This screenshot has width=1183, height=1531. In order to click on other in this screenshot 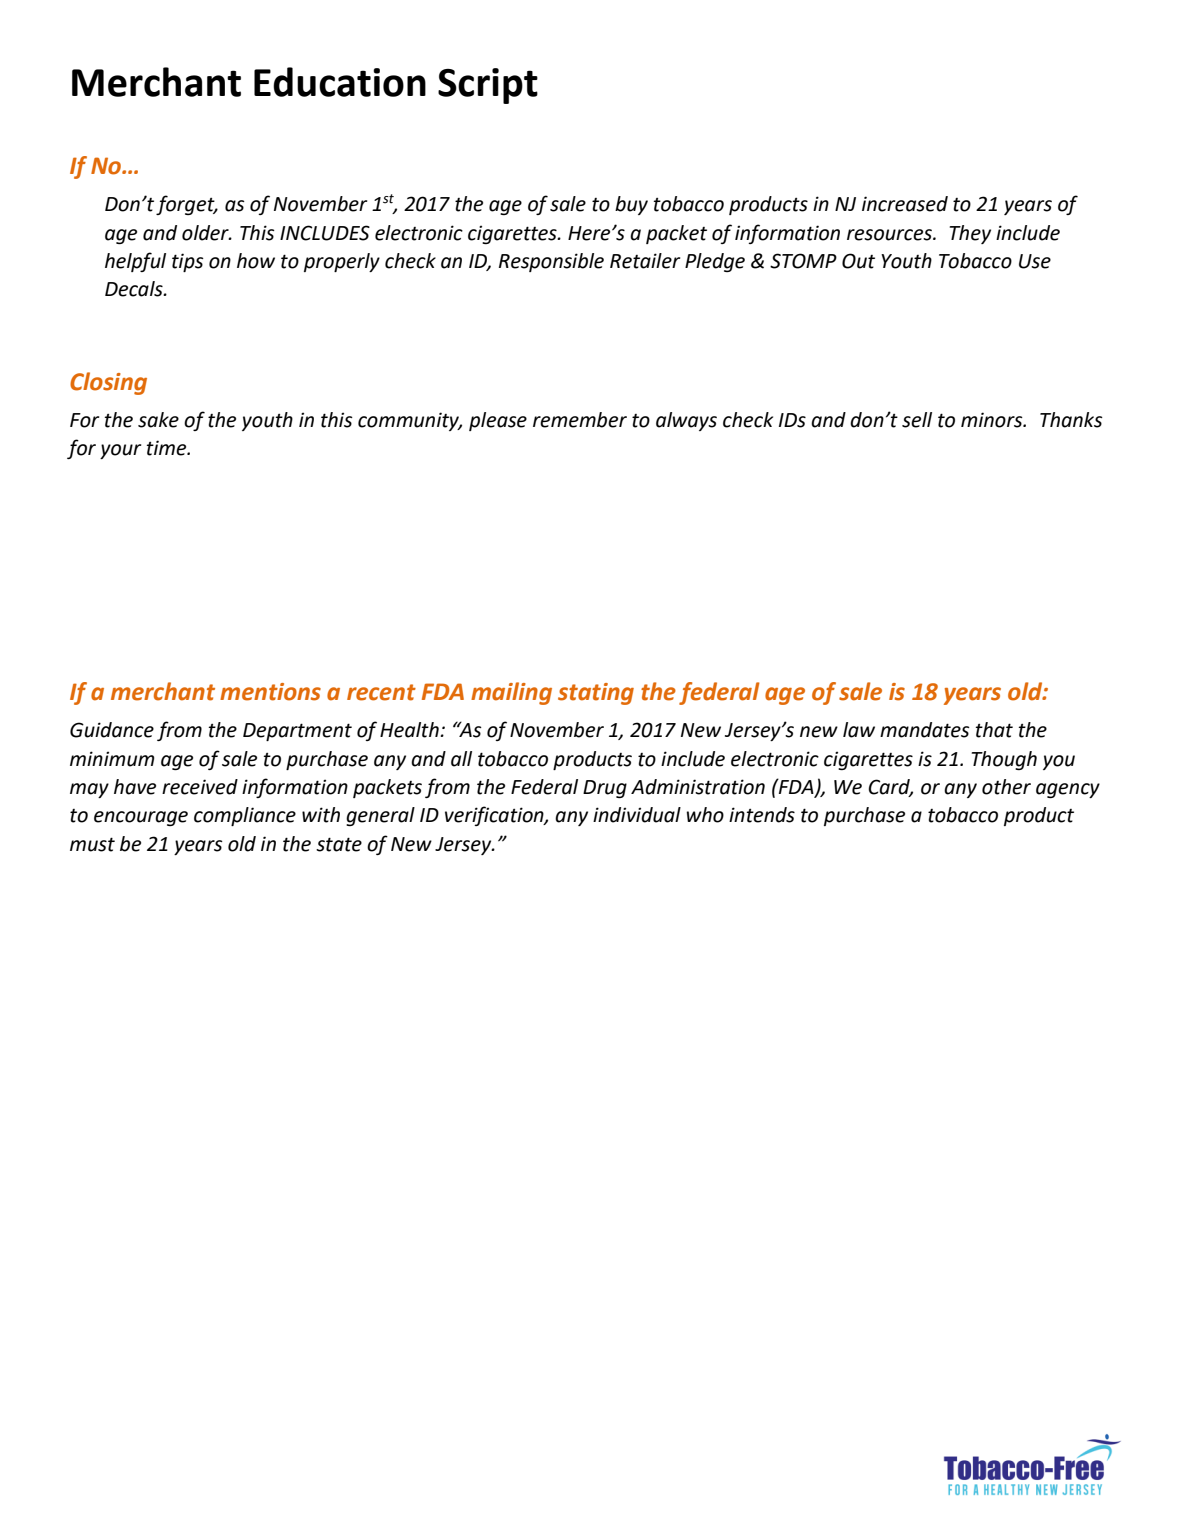, I will do `click(1006, 787)`.
